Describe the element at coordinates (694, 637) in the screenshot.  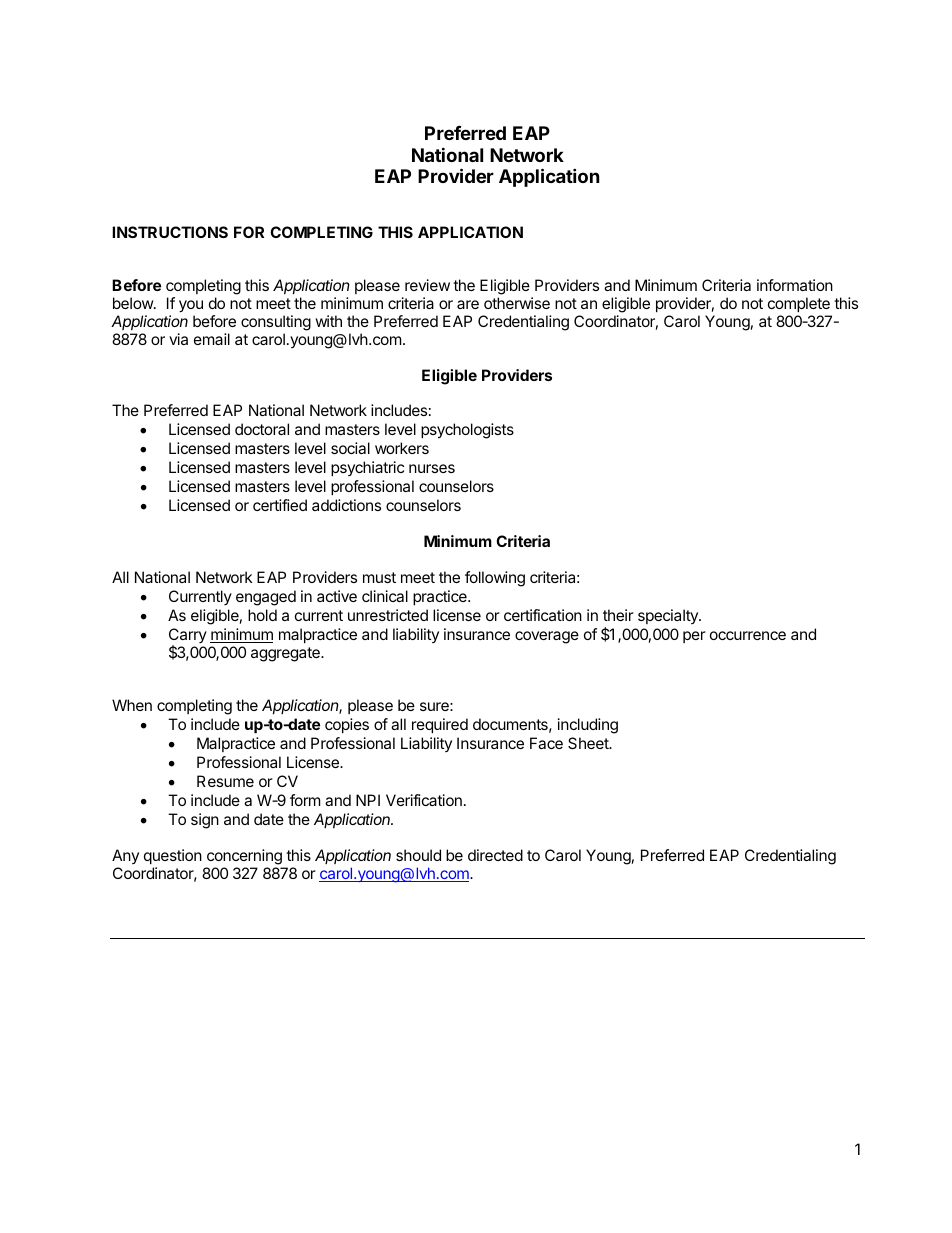
I see `per` at that location.
